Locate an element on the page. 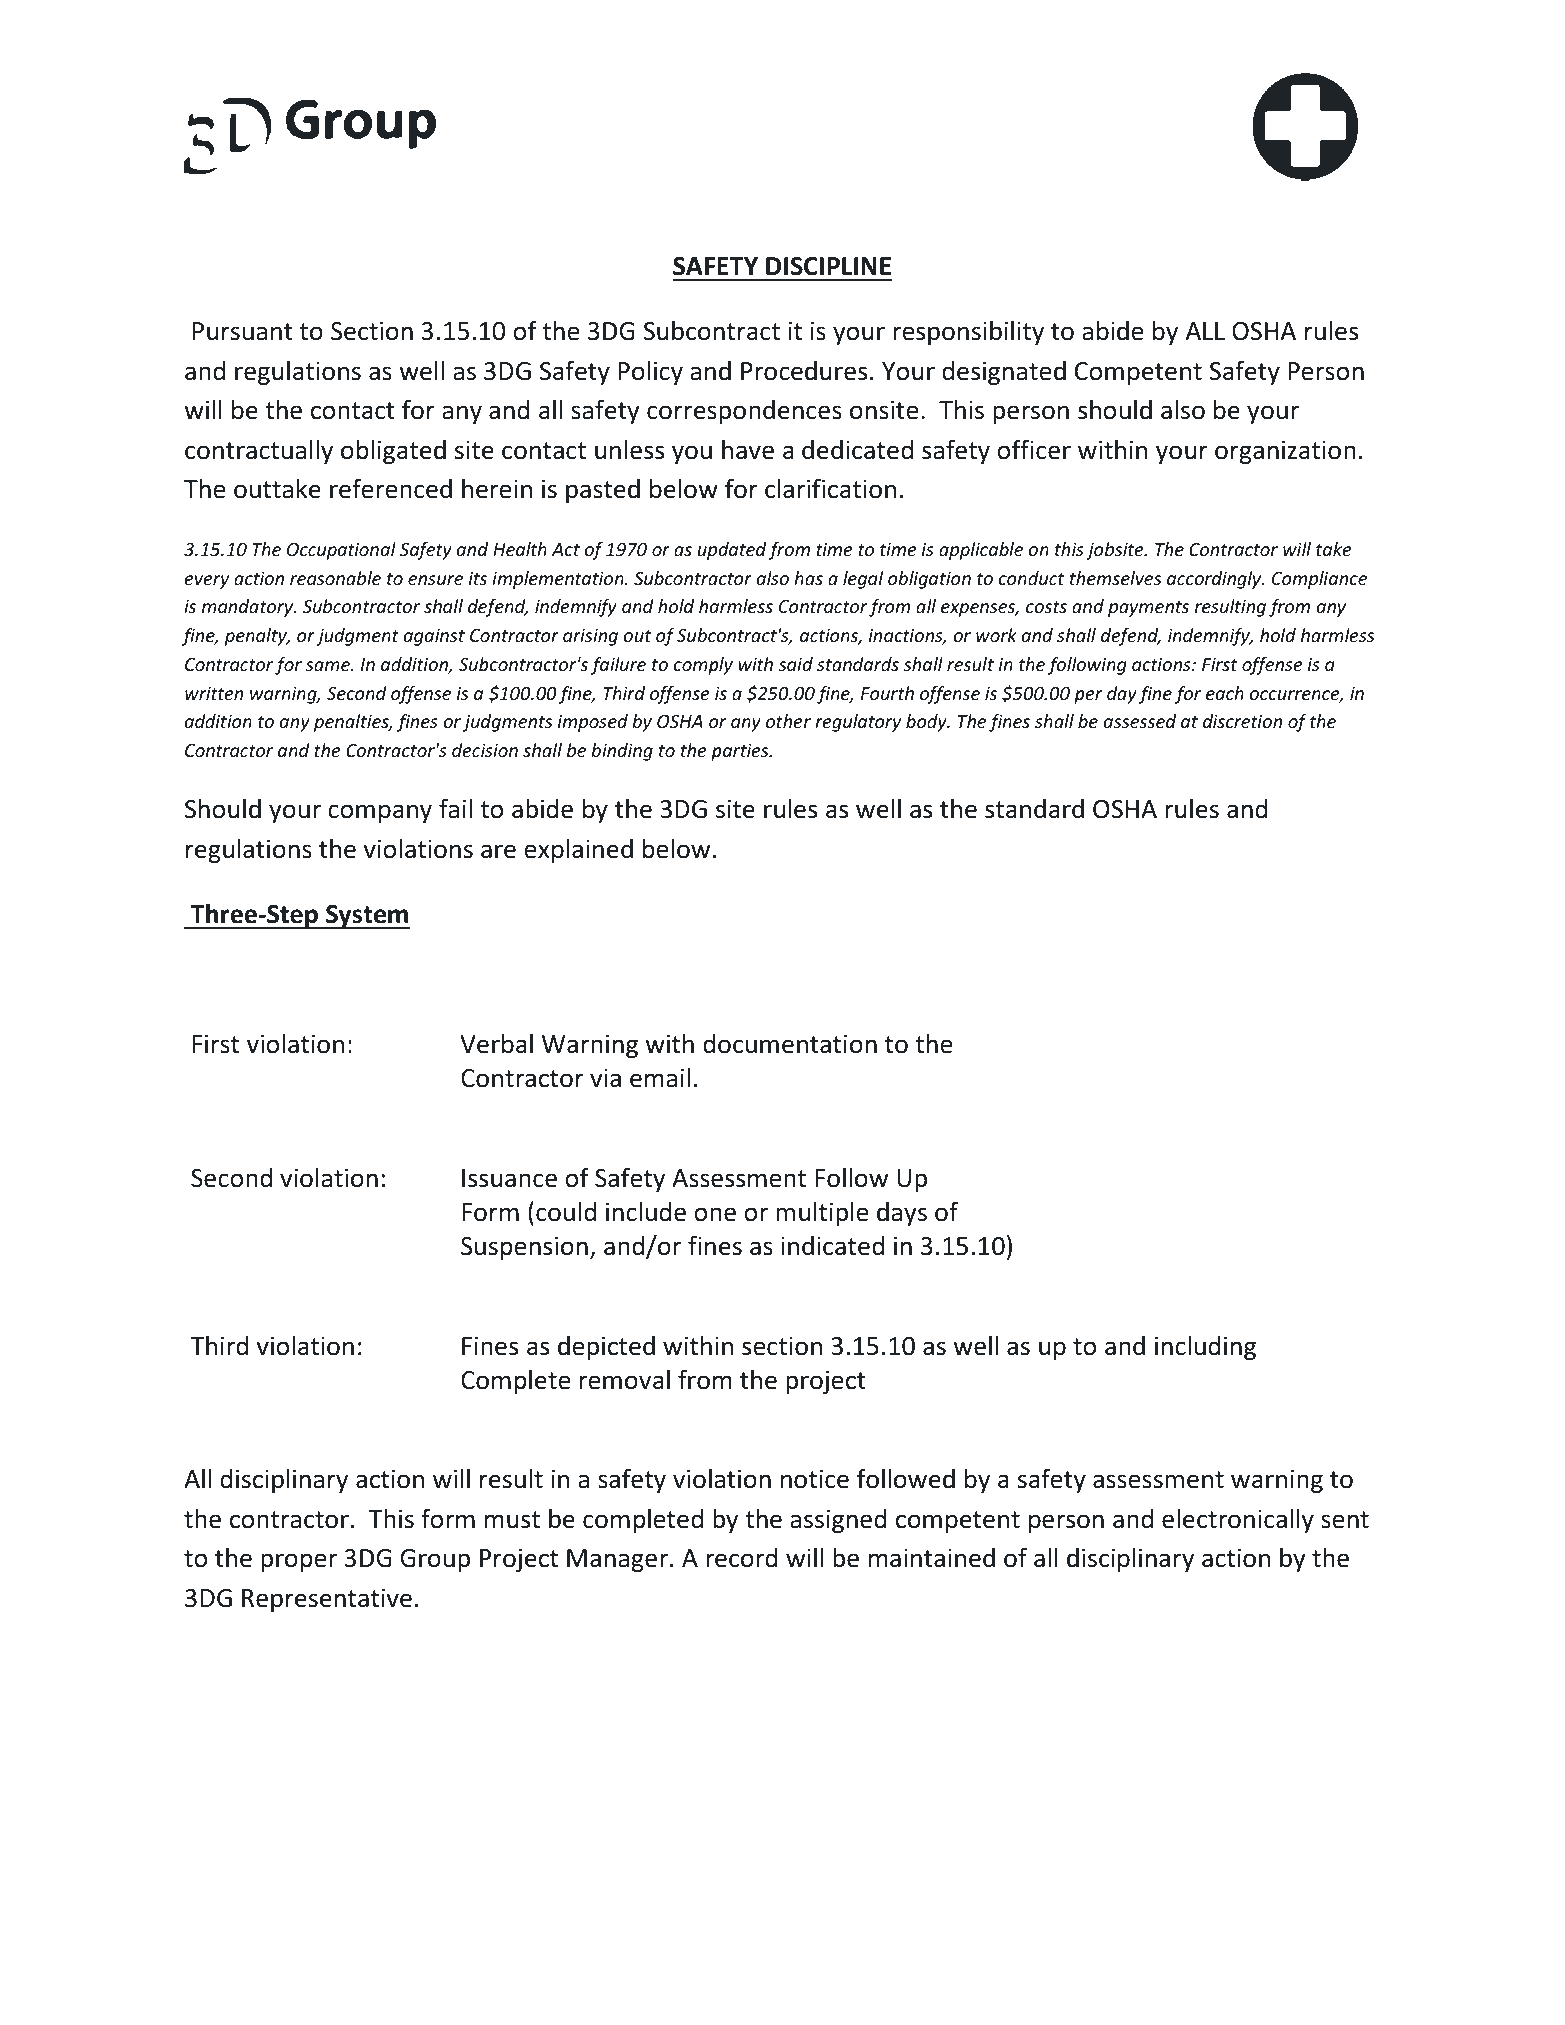 The image size is (1565, 2025). record is located at coordinates (742, 1558).
